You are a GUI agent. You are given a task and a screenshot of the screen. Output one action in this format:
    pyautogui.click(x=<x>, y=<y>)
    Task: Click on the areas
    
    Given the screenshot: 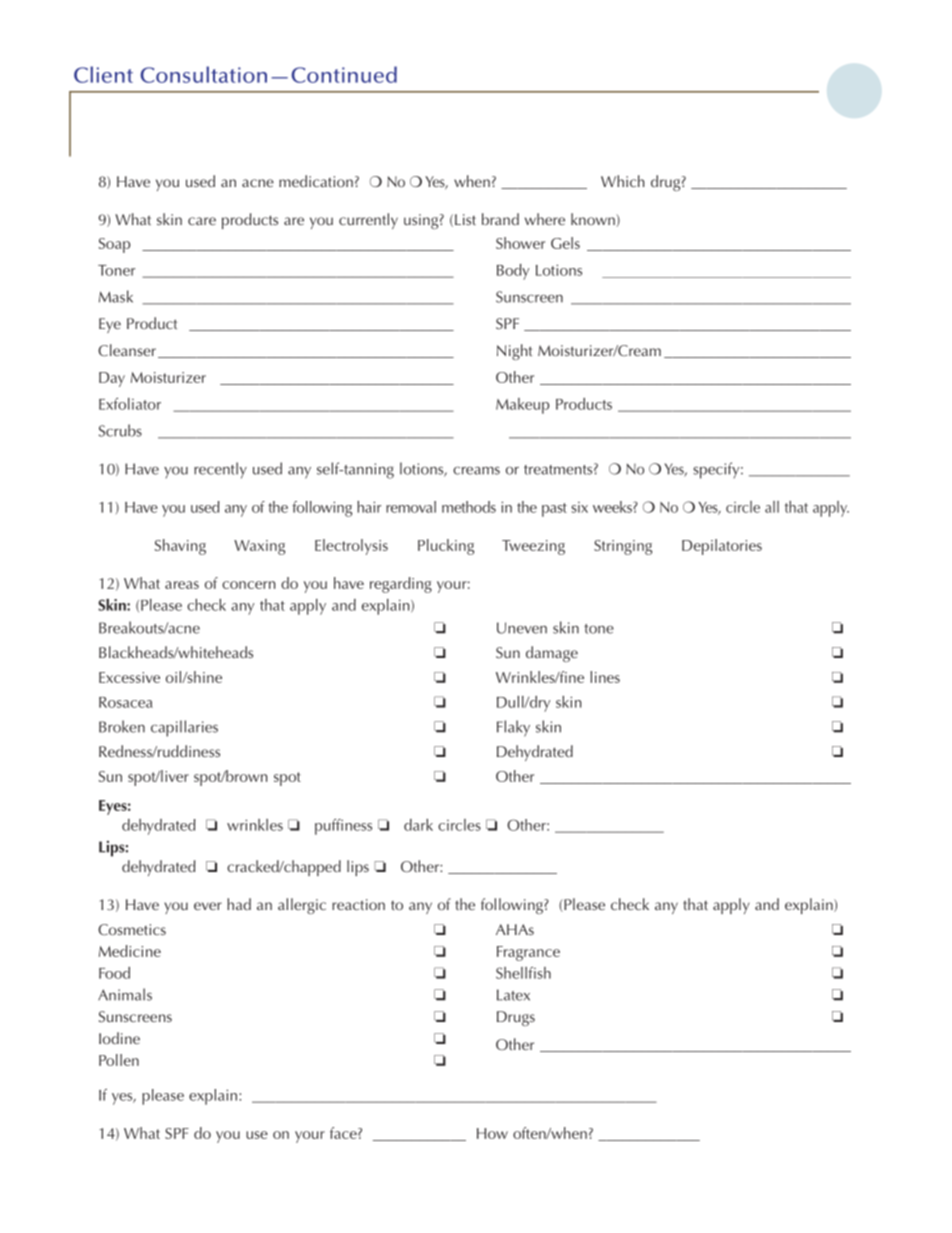 What is the action you would take?
    pyautogui.click(x=182, y=585)
